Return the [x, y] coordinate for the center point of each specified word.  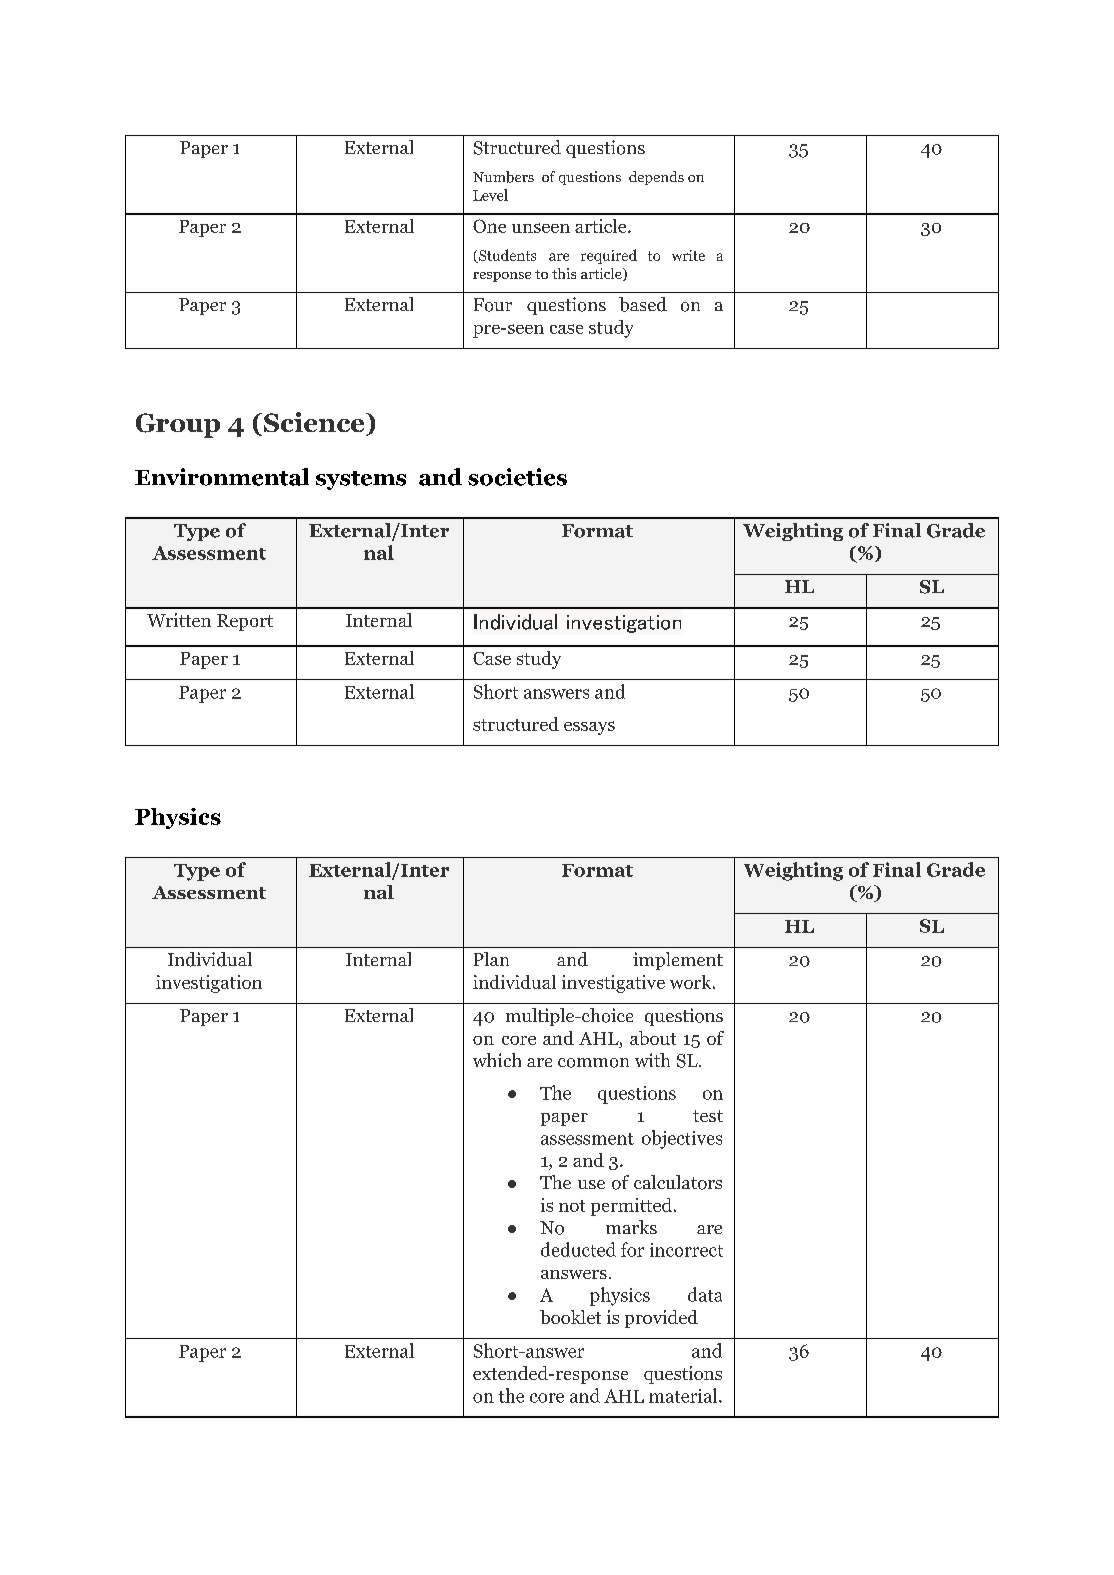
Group [178, 425]
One [489, 226]
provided [661, 1319]
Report [245, 622]
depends [656, 178]
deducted [578, 1249]
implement [678, 961]
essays [589, 728]
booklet [570, 1317]
